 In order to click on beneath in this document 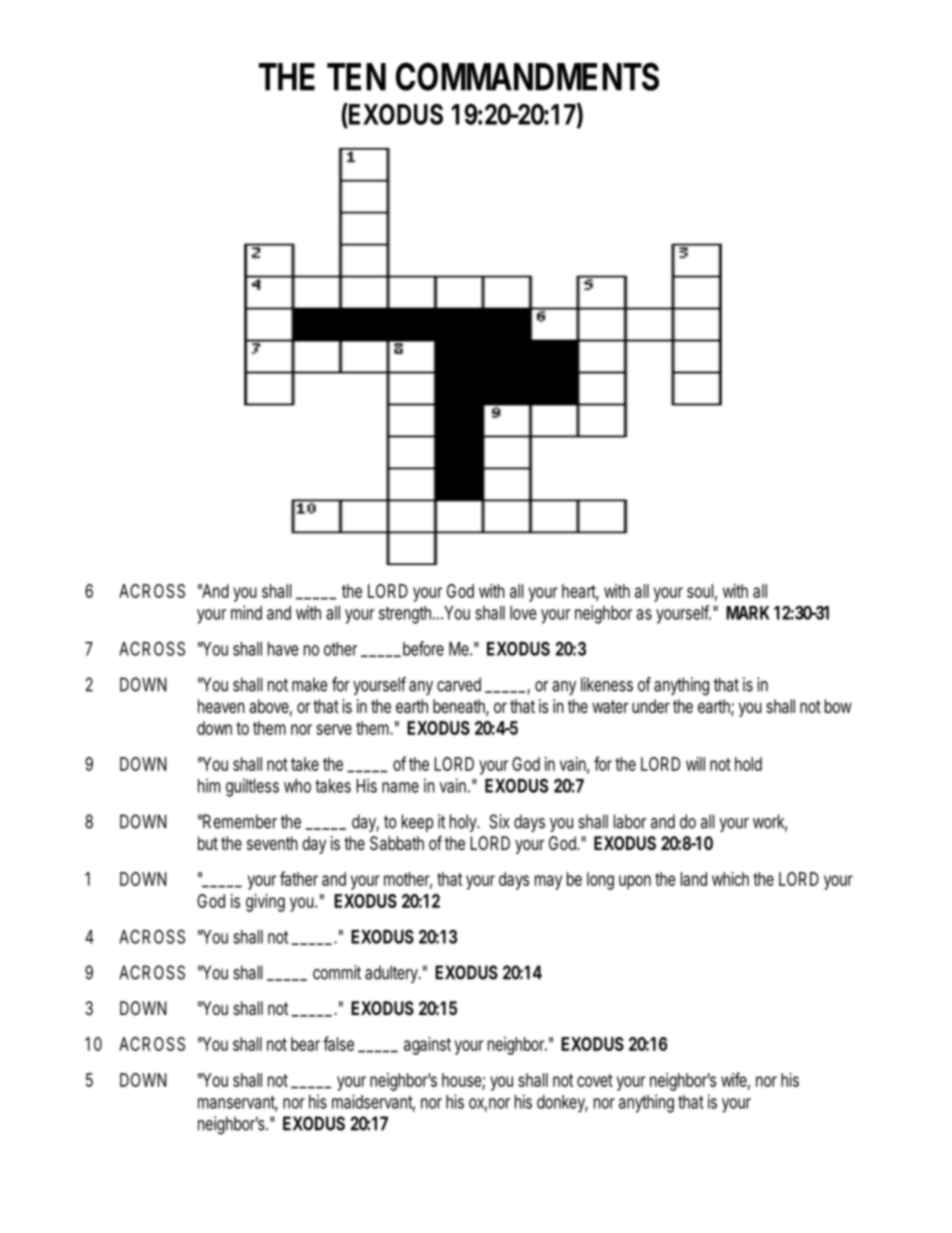, I will do `click(459, 706)`.
